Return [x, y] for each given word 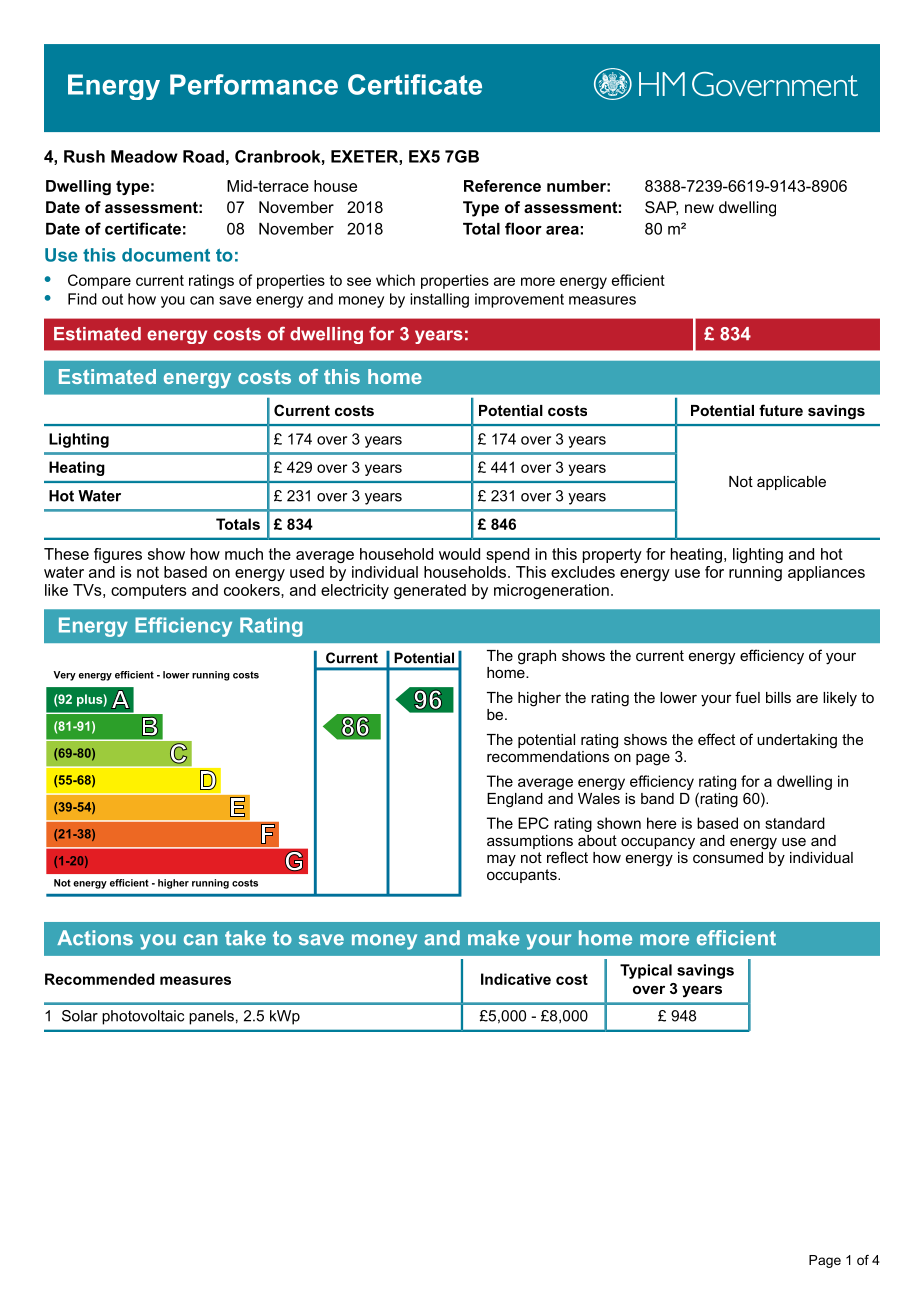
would [459, 554]
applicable [791, 483]
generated [430, 591]
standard [795, 823]
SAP [661, 208]
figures [118, 555]
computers [149, 591]
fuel [747, 697]
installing [439, 300]
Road [203, 156]
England [515, 800]
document [166, 255]
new [699, 208]
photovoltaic [143, 1017]
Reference [502, 186]
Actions [95, 938]
